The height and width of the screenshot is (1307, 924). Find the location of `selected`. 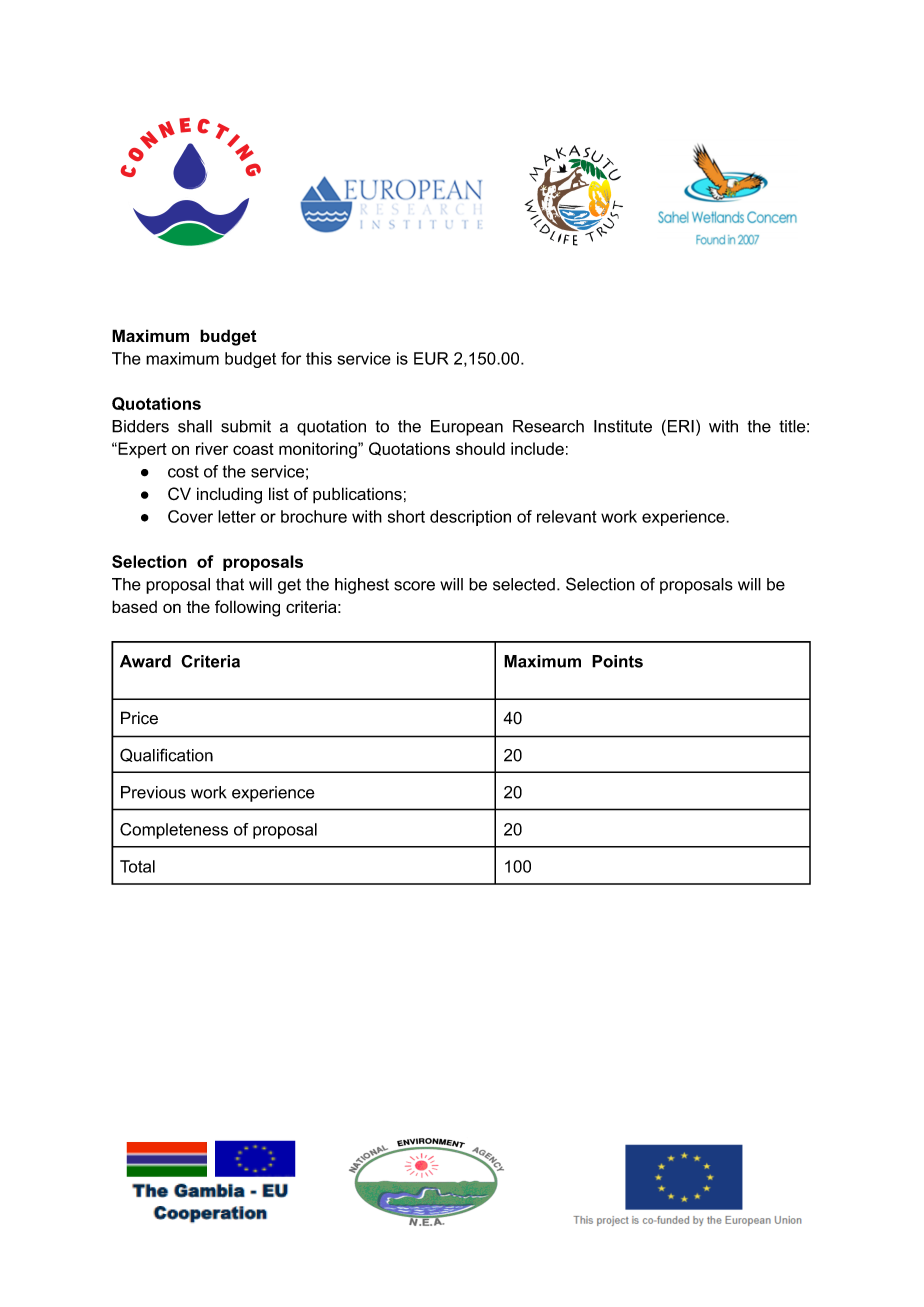

selected is located at coordinates (524, 584).
